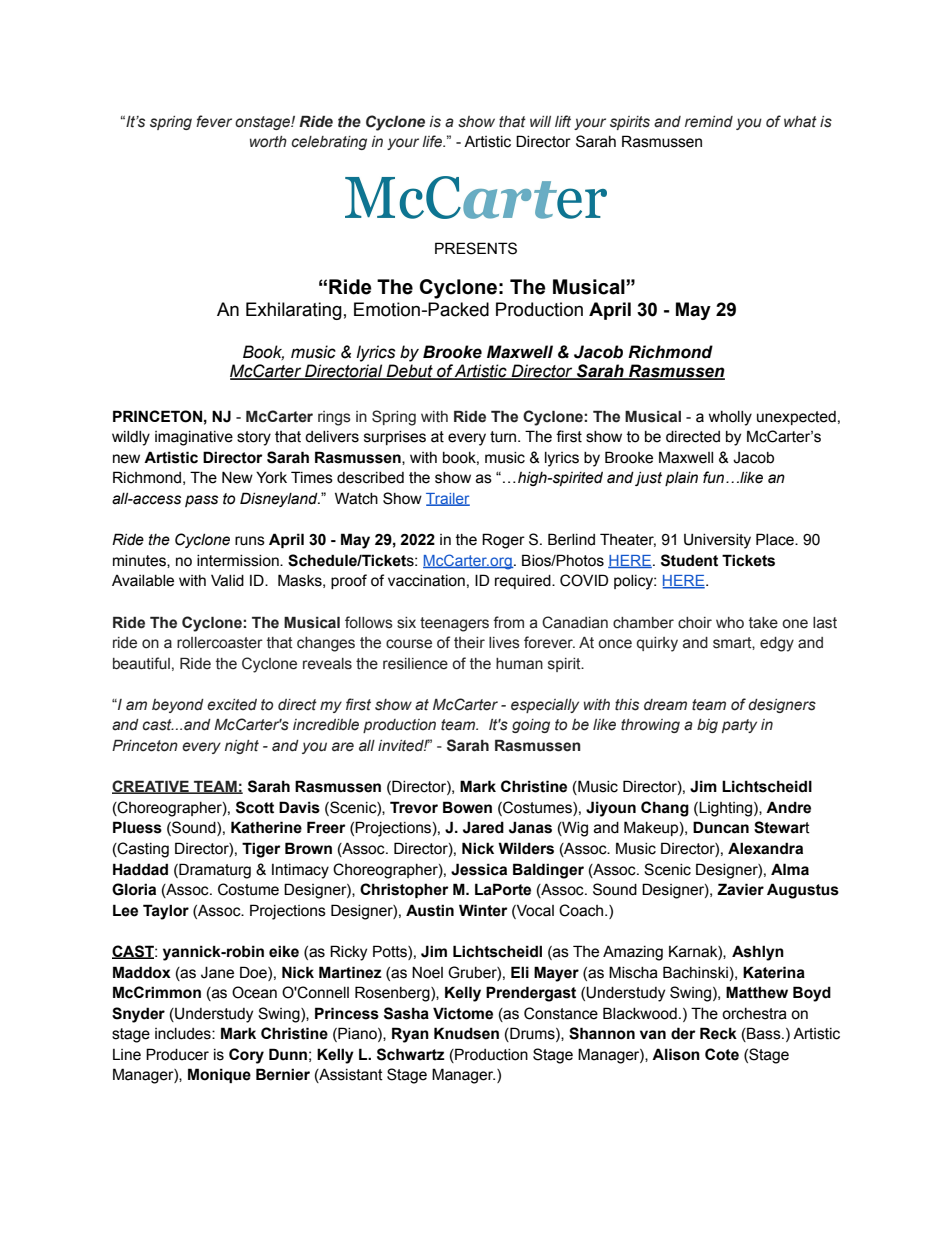 Image resolution: width=952 pixels, height=1233 pixels. What do you see at coordinates (709, 122) in the document?
I see `remind` at bounding box center [709, 122].
